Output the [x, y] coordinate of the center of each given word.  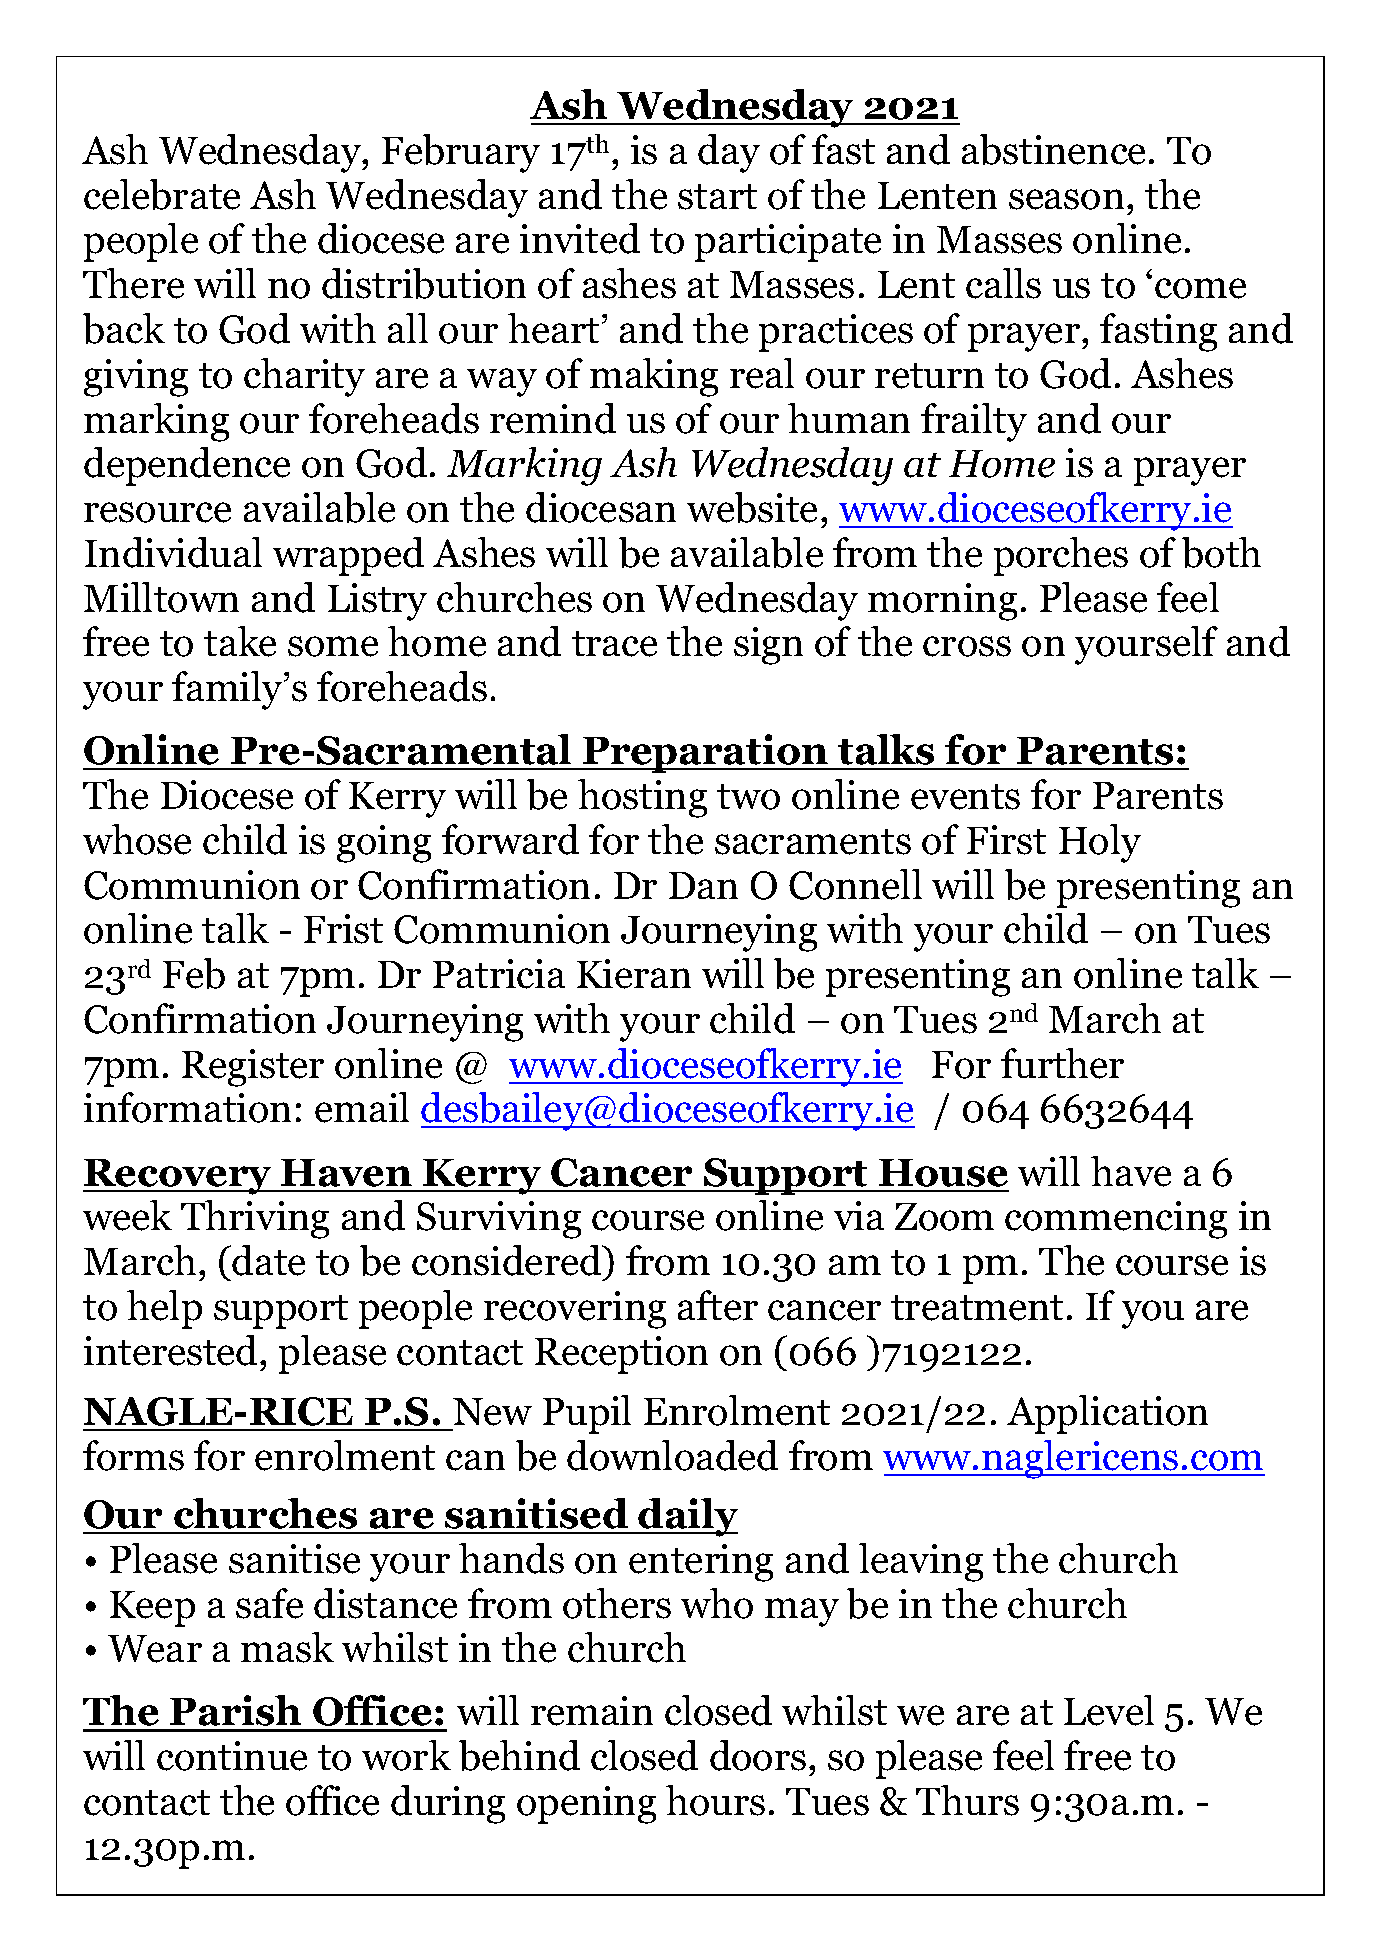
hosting [642, 798]
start [717, 197]
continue [232, 1756]
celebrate [162, 194]
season [1066, 199]
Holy [1100, 843]
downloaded [672, 1455]
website [752, 507]
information [187, 1107]
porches [1061, 556]
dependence [187, 466]
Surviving [499, 1220]
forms [133, 1455]
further [1062, 1063]
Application [1107, 1414]
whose [137, 839]
